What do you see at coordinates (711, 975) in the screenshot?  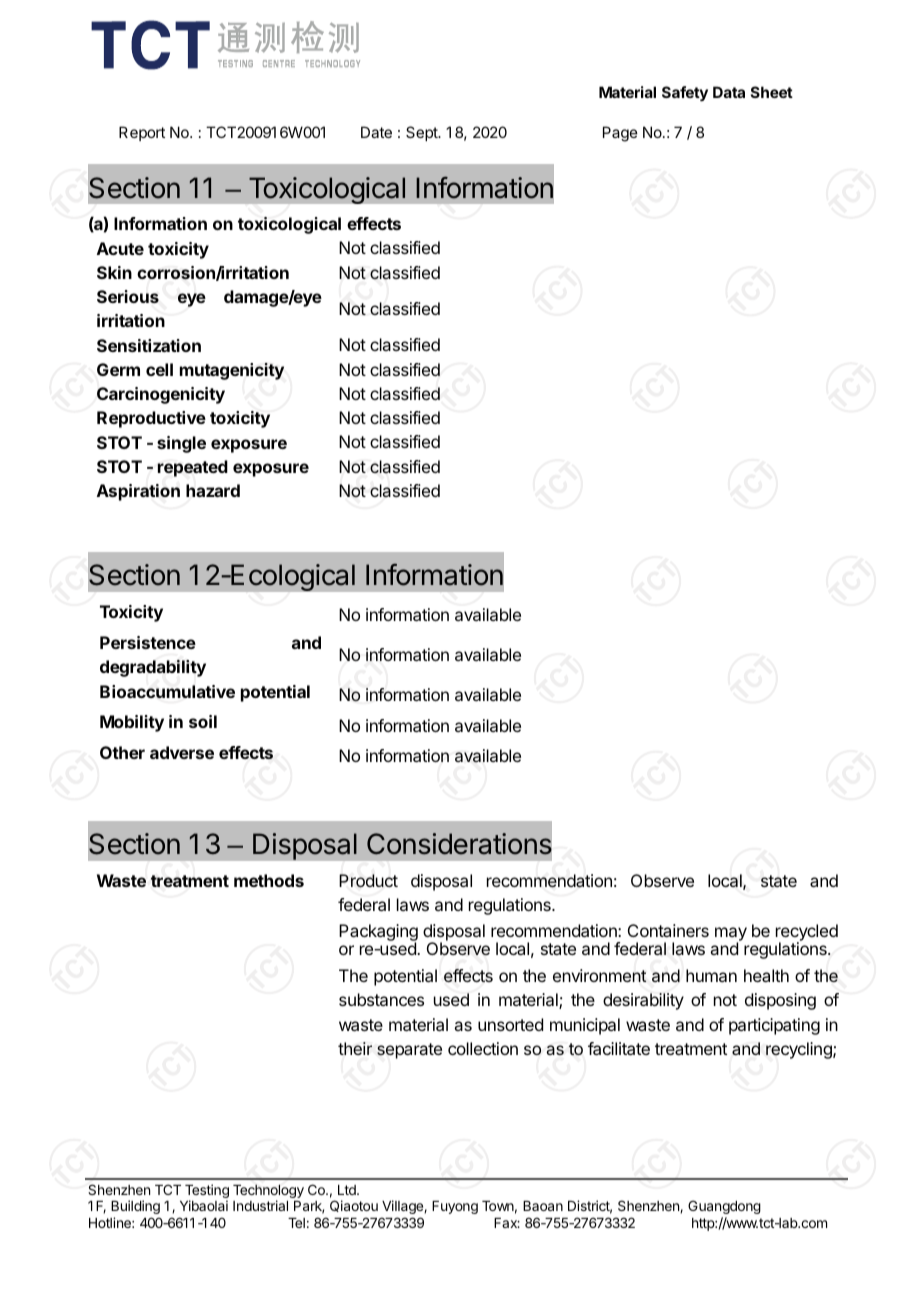 I see `human` at bounding box center [711, 975].
